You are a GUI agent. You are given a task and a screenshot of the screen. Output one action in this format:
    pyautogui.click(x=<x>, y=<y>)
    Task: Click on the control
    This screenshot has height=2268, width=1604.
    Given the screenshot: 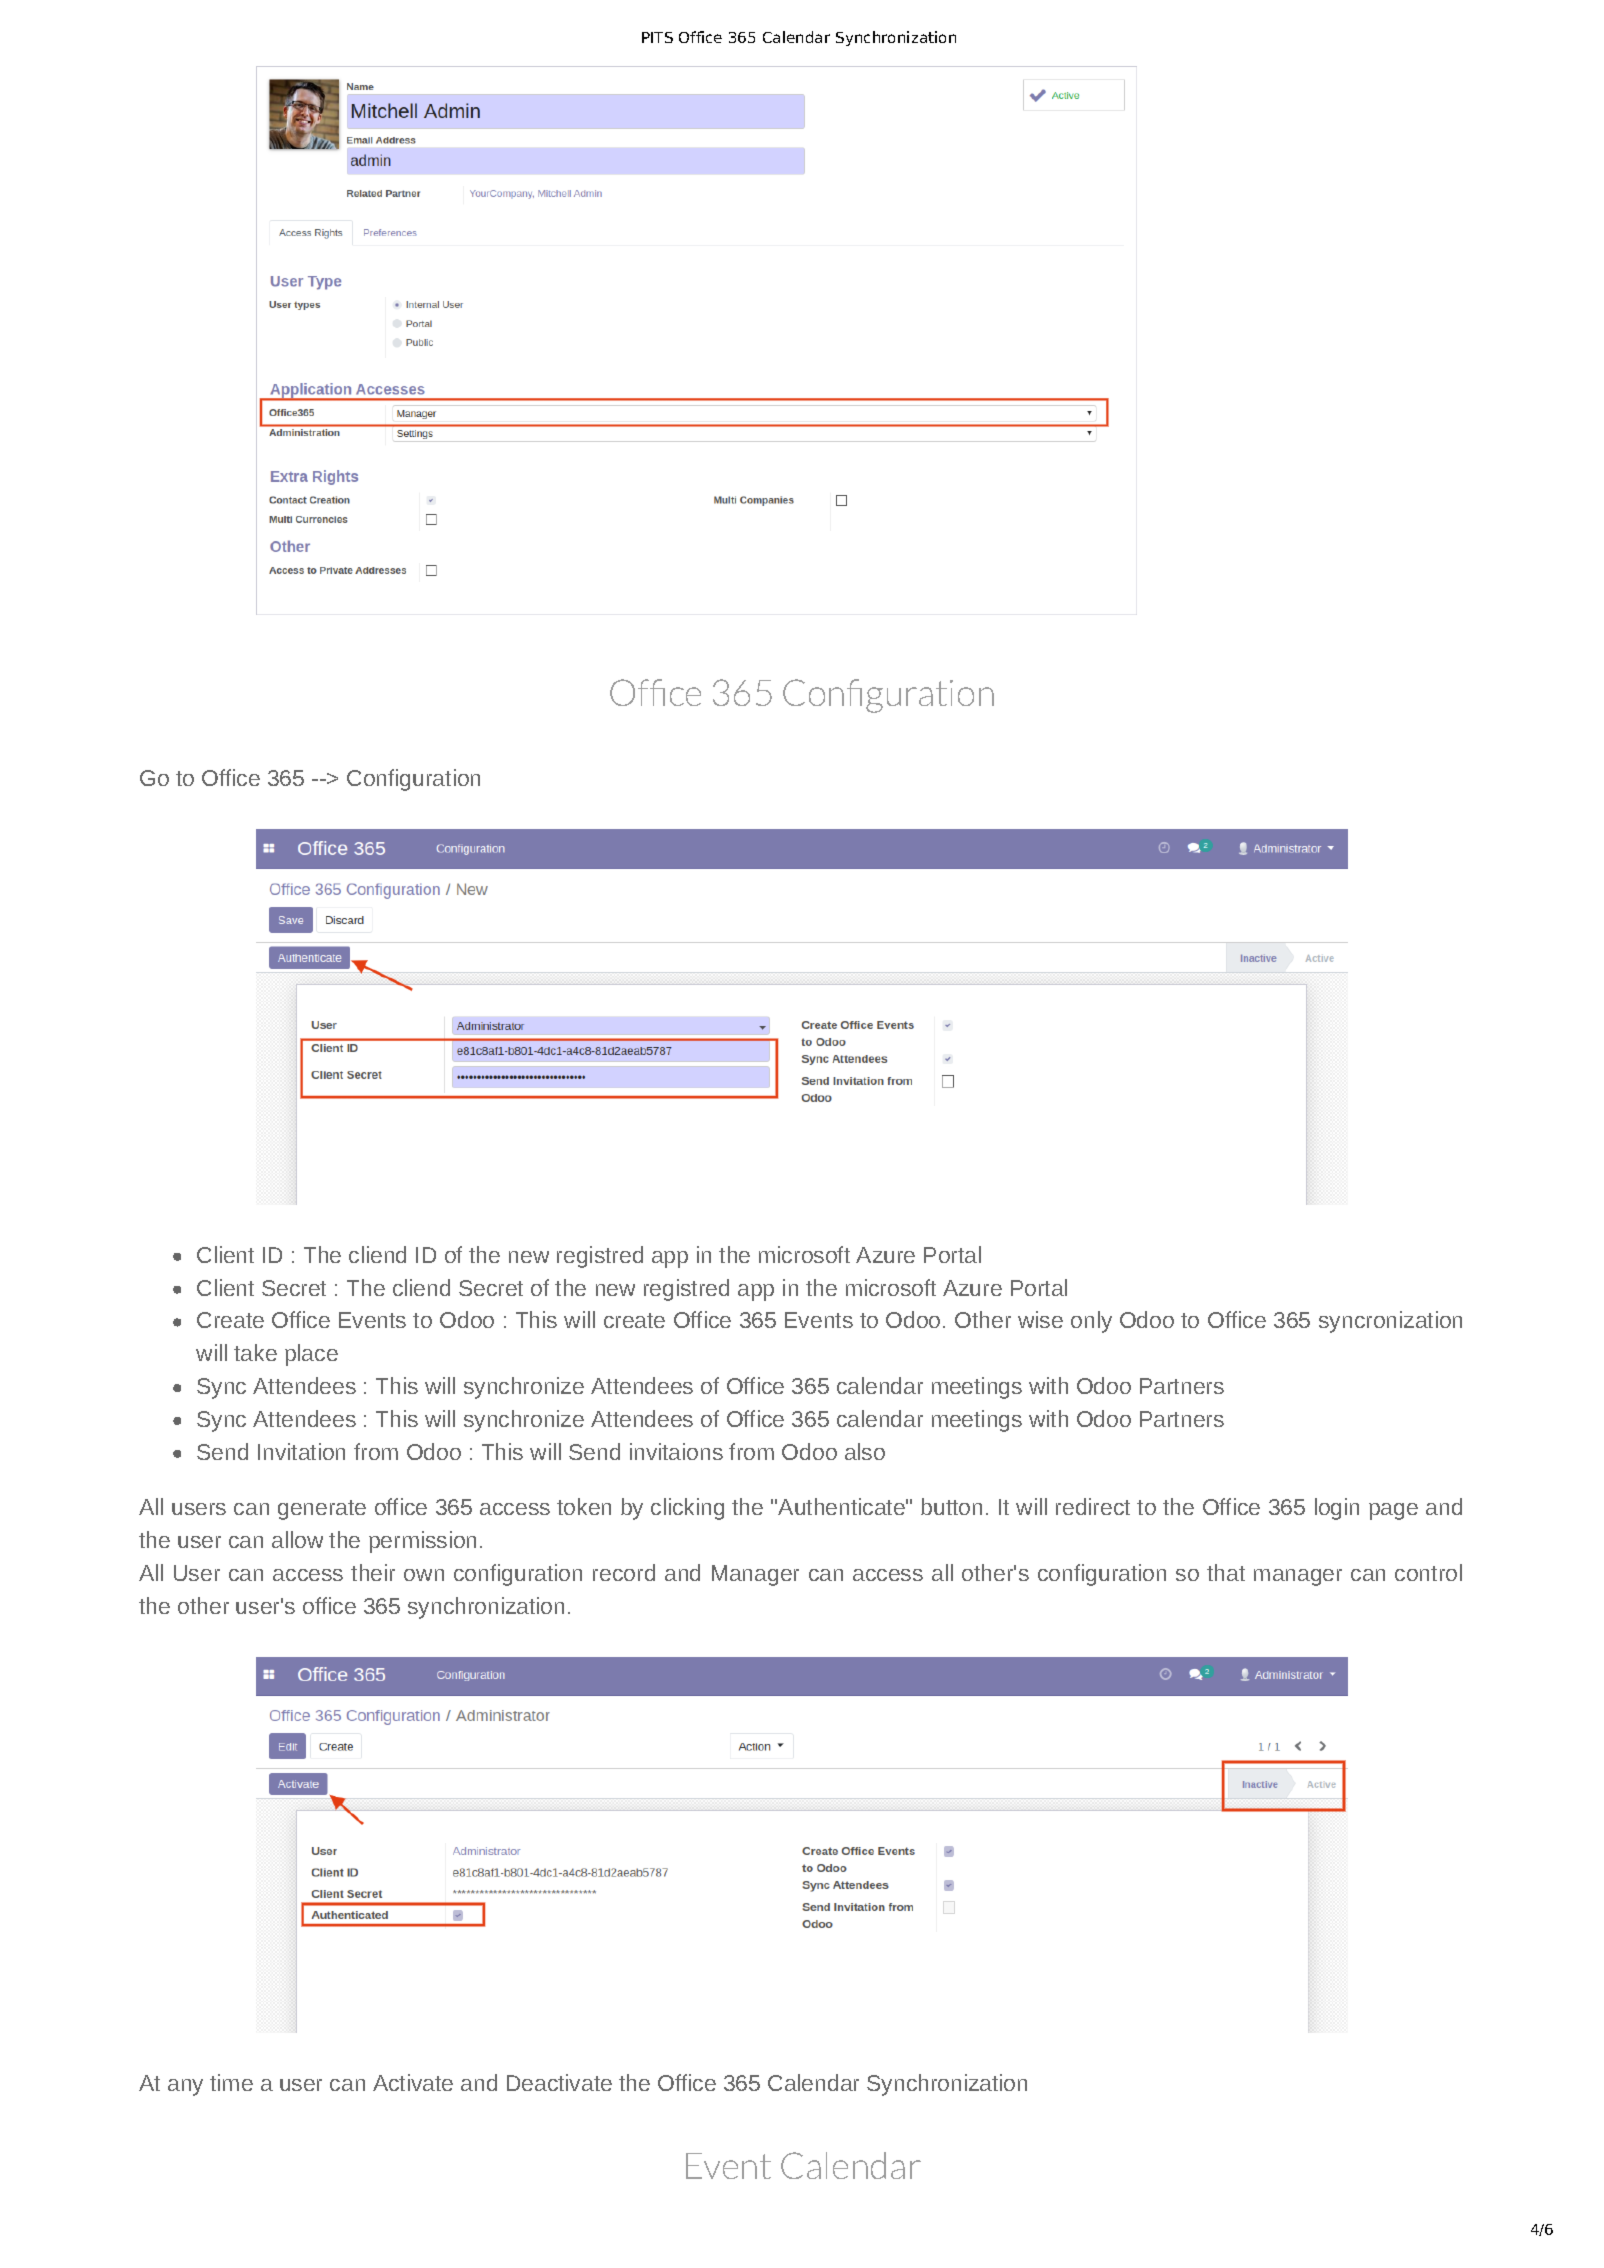 What is the action you would take?
    pyautogui.click(x=1428, y=1572)
